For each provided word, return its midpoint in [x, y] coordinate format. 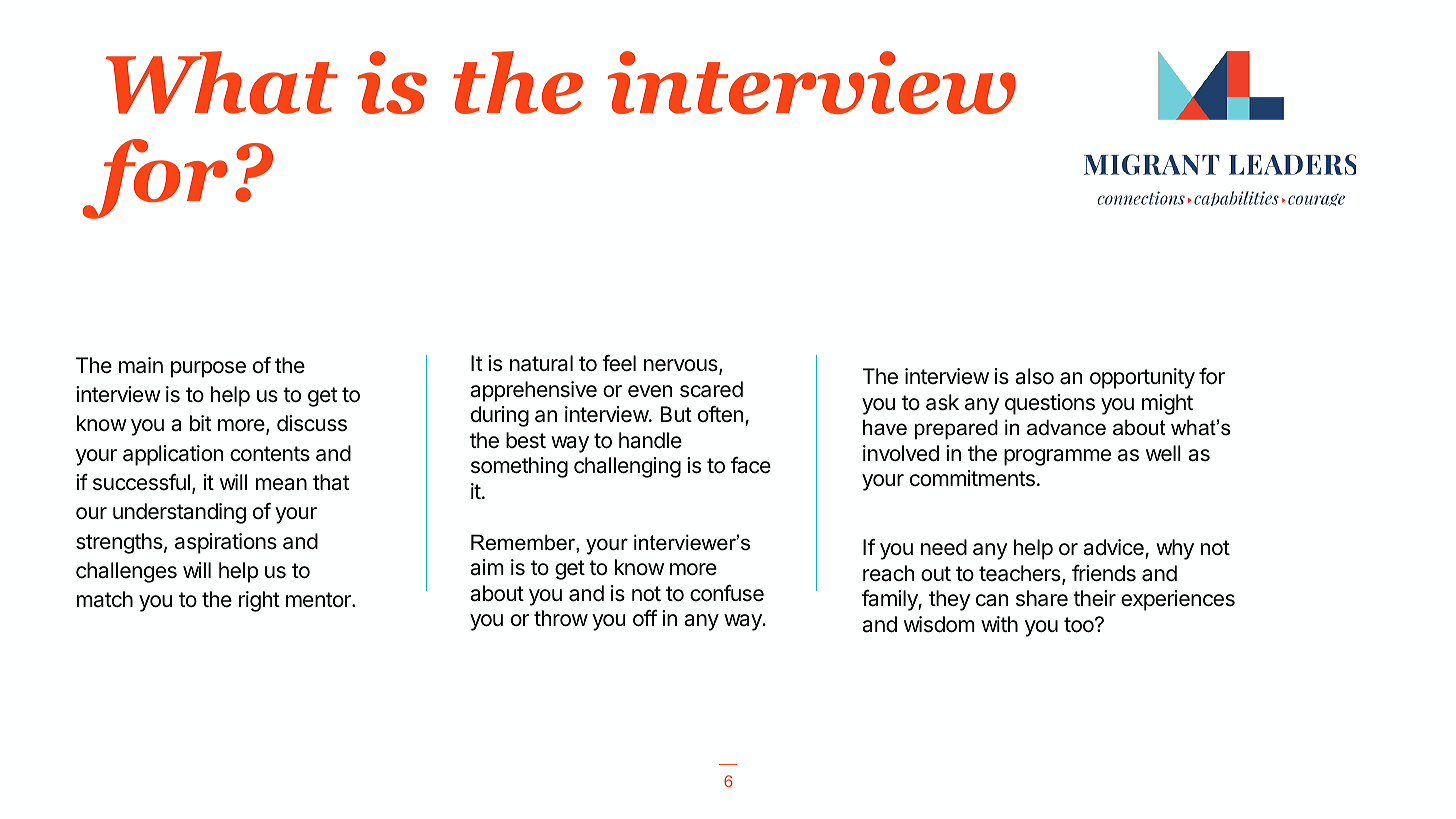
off [645, 618]
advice [1114, 549]
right [259, 601]
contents [270, 454]
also [1034, 376]
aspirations [226, 543]
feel [619, 363]
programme [1057, 457]
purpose [208, 369]
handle [650, 440]
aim [487, 567]
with [999, 624]
